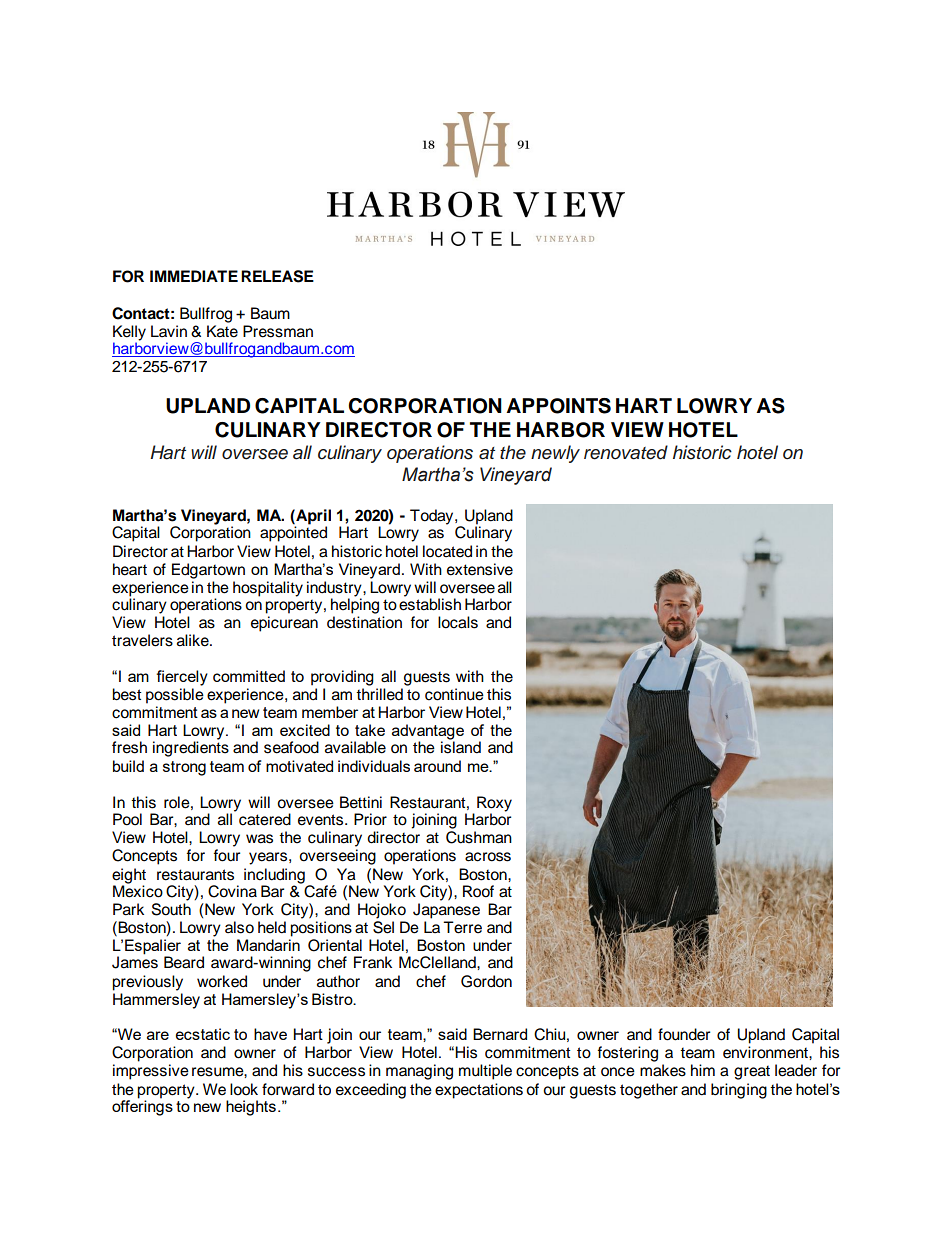 The width and height of the screenshot is (952, 1233). I want to click on renovated, so click(626, 452).
